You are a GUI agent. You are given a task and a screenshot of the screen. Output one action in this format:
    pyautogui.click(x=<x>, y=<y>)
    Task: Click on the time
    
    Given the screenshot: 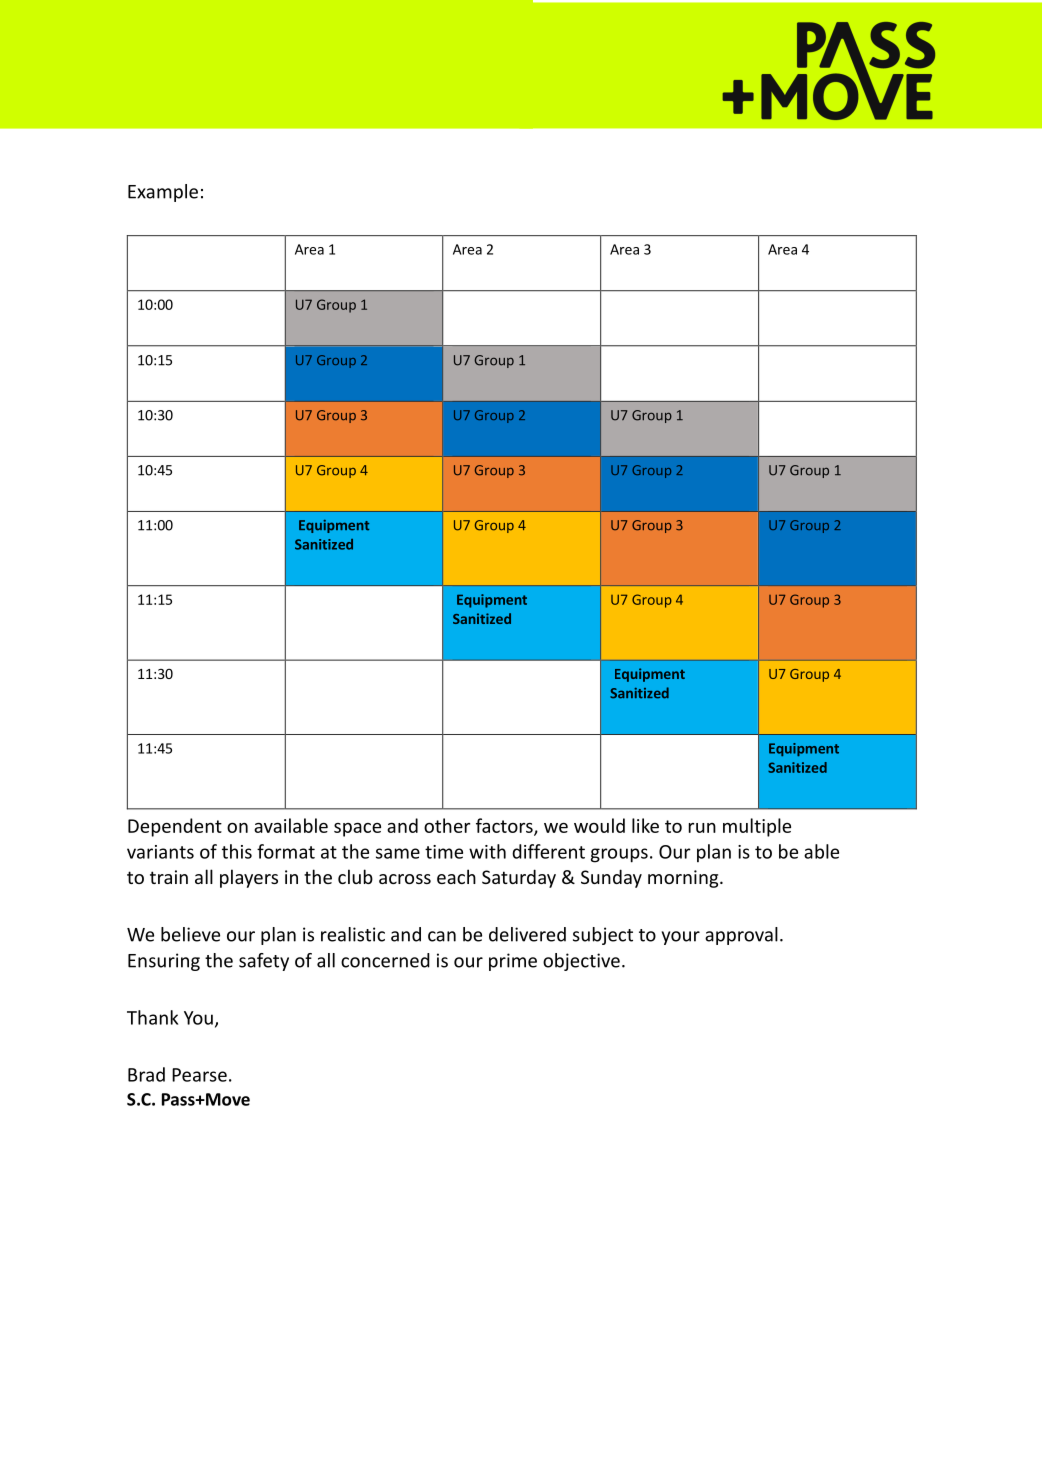 What is the action you would take?
    pyautogui.click(x=444, y=852)
